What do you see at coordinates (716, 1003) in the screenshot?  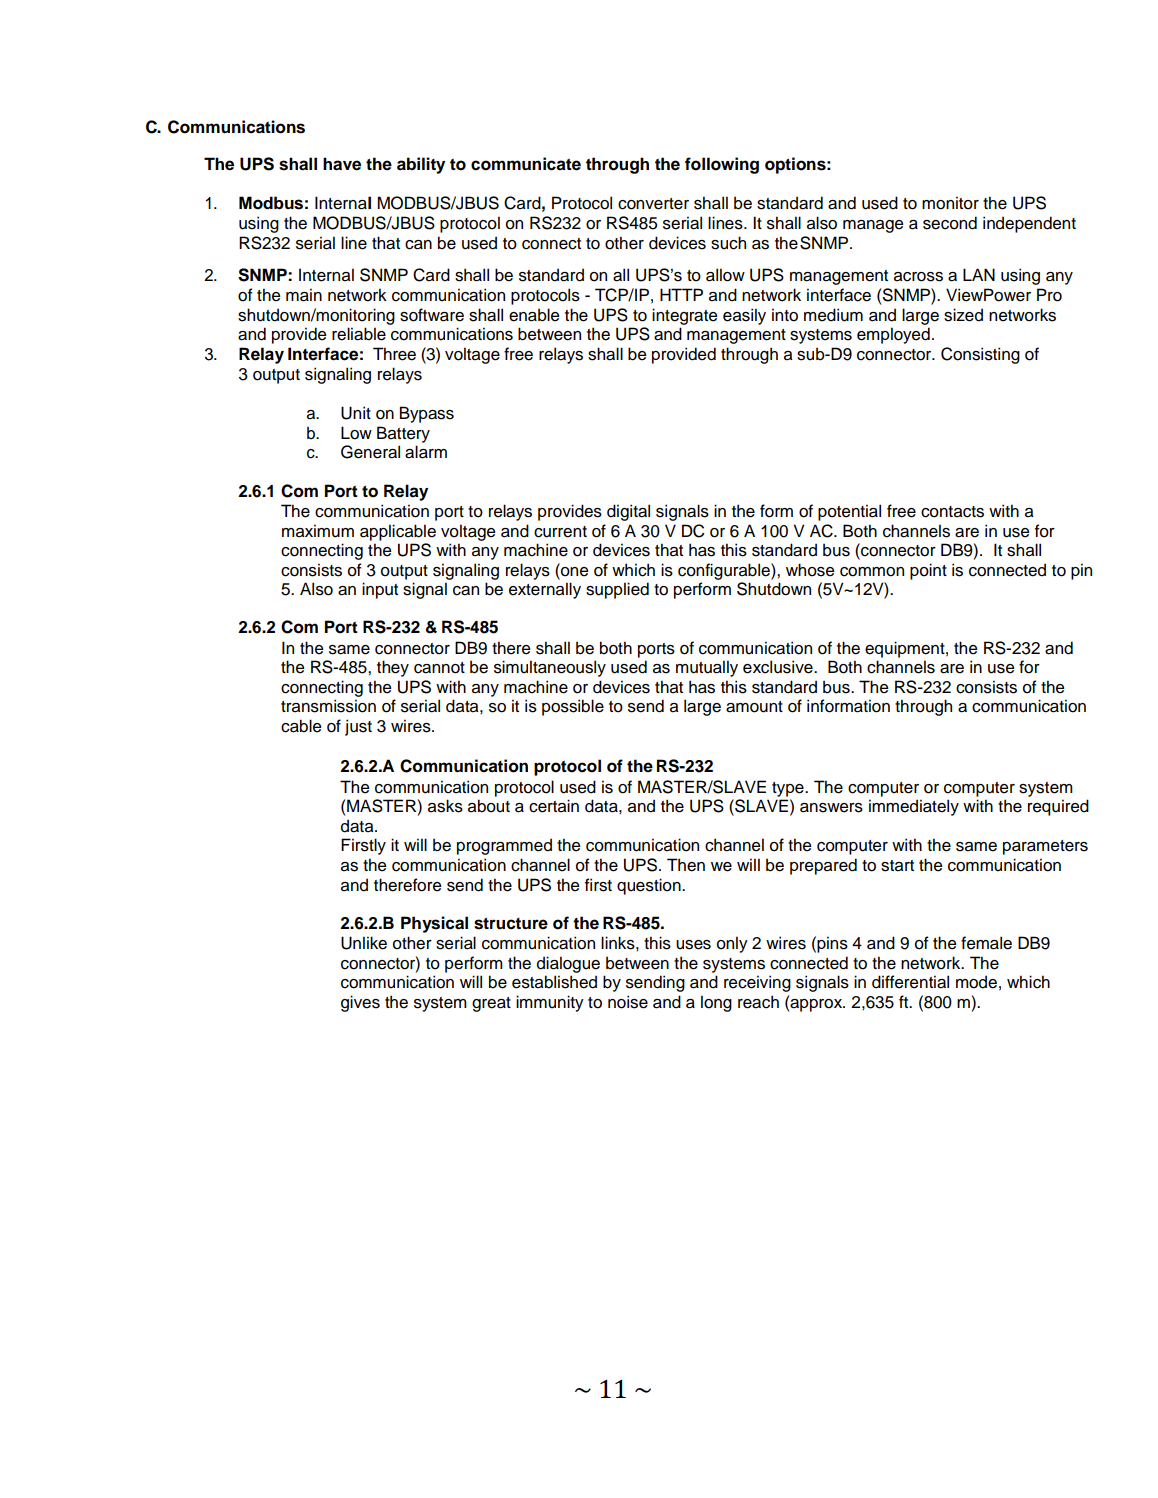 I see `long` at bounding box center [716, 1003].
